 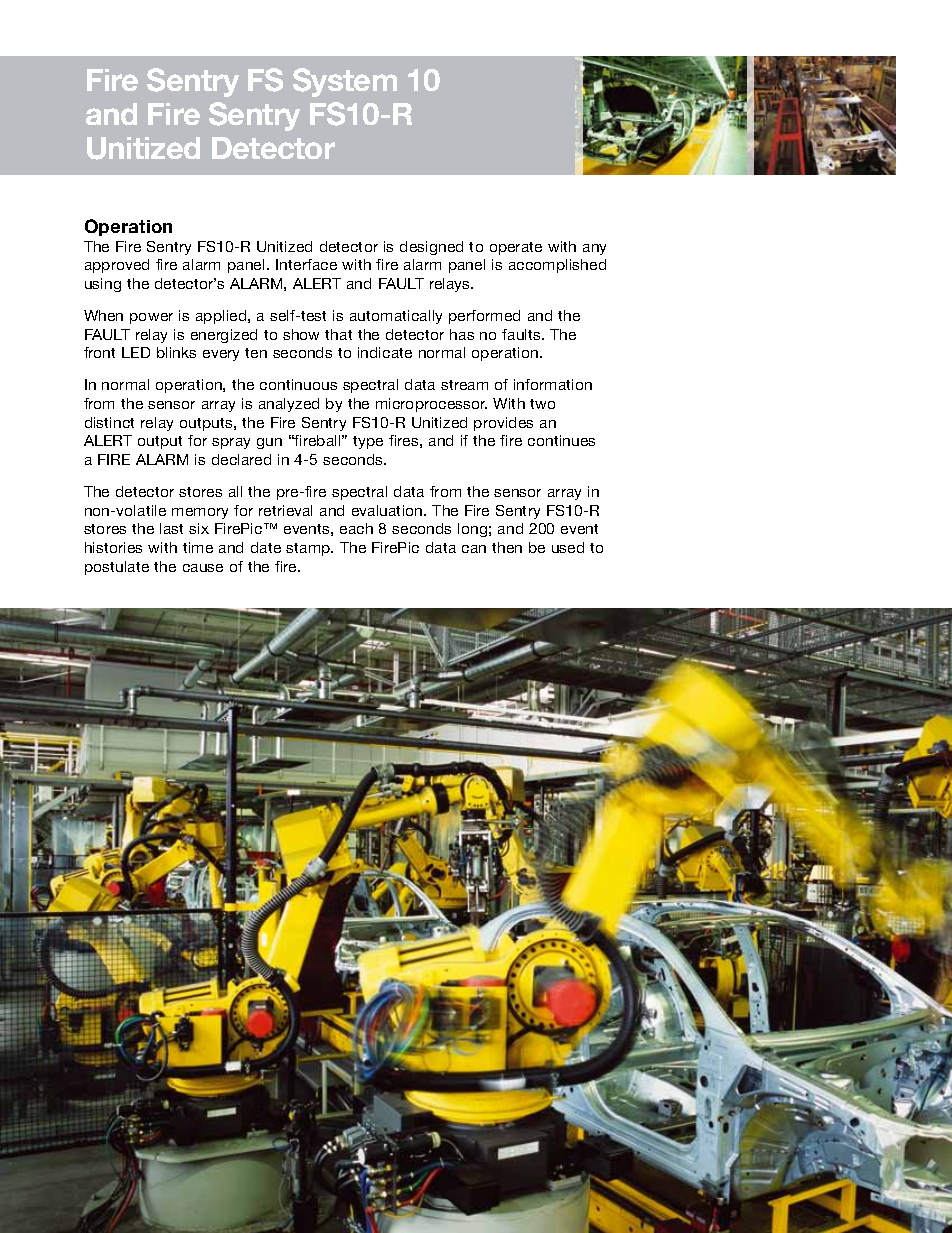 I want to click on designed, so click(x=431, y=248).
